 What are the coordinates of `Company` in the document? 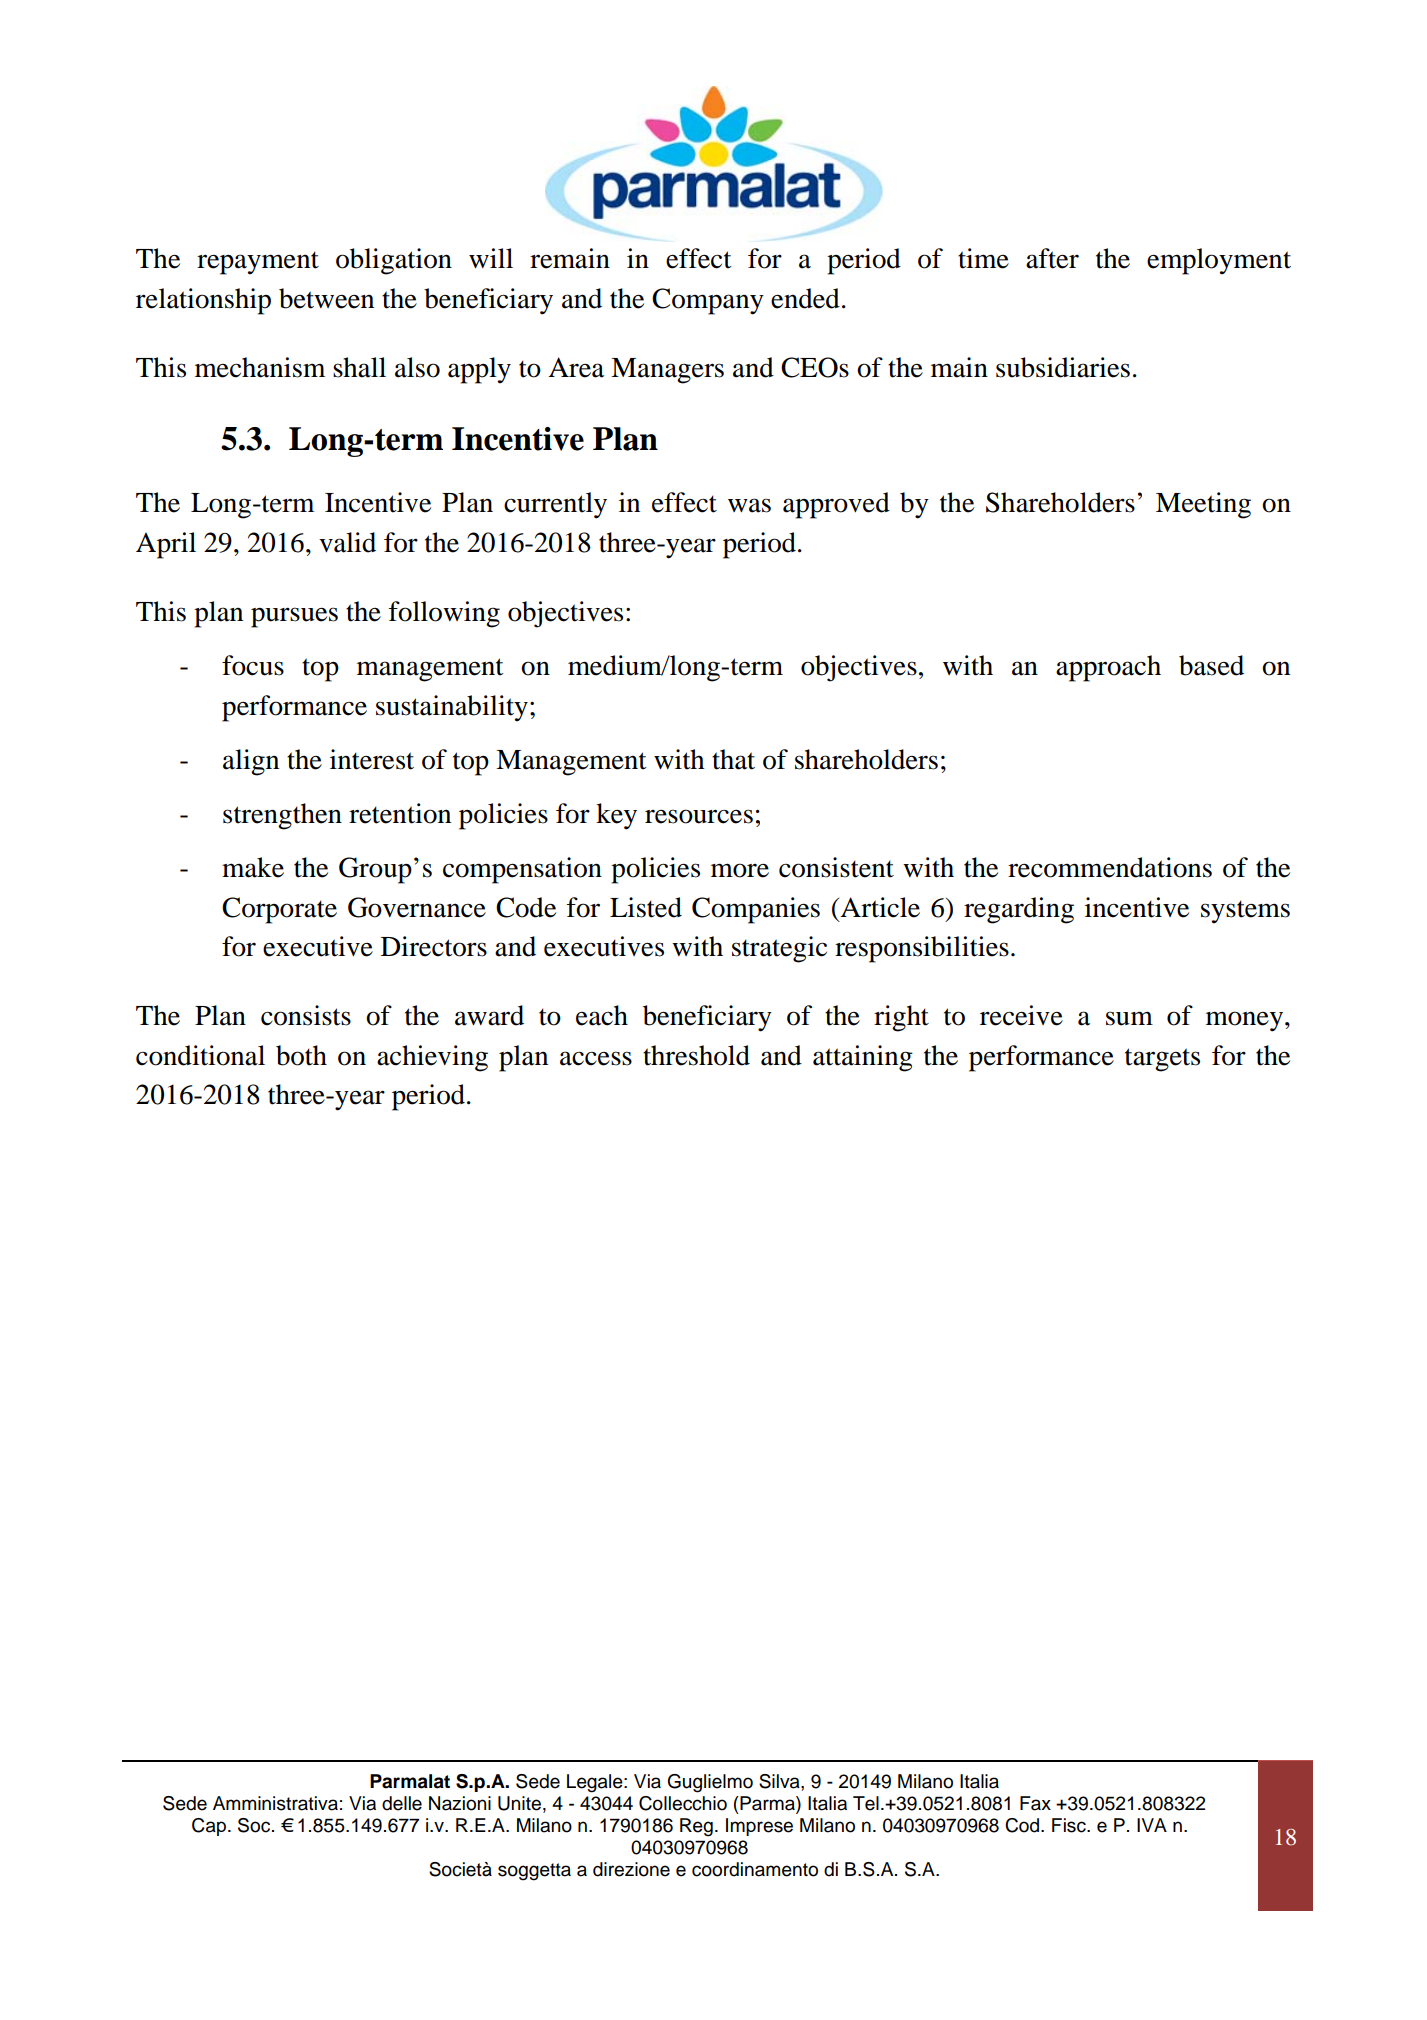 It's located at (708, 301).
